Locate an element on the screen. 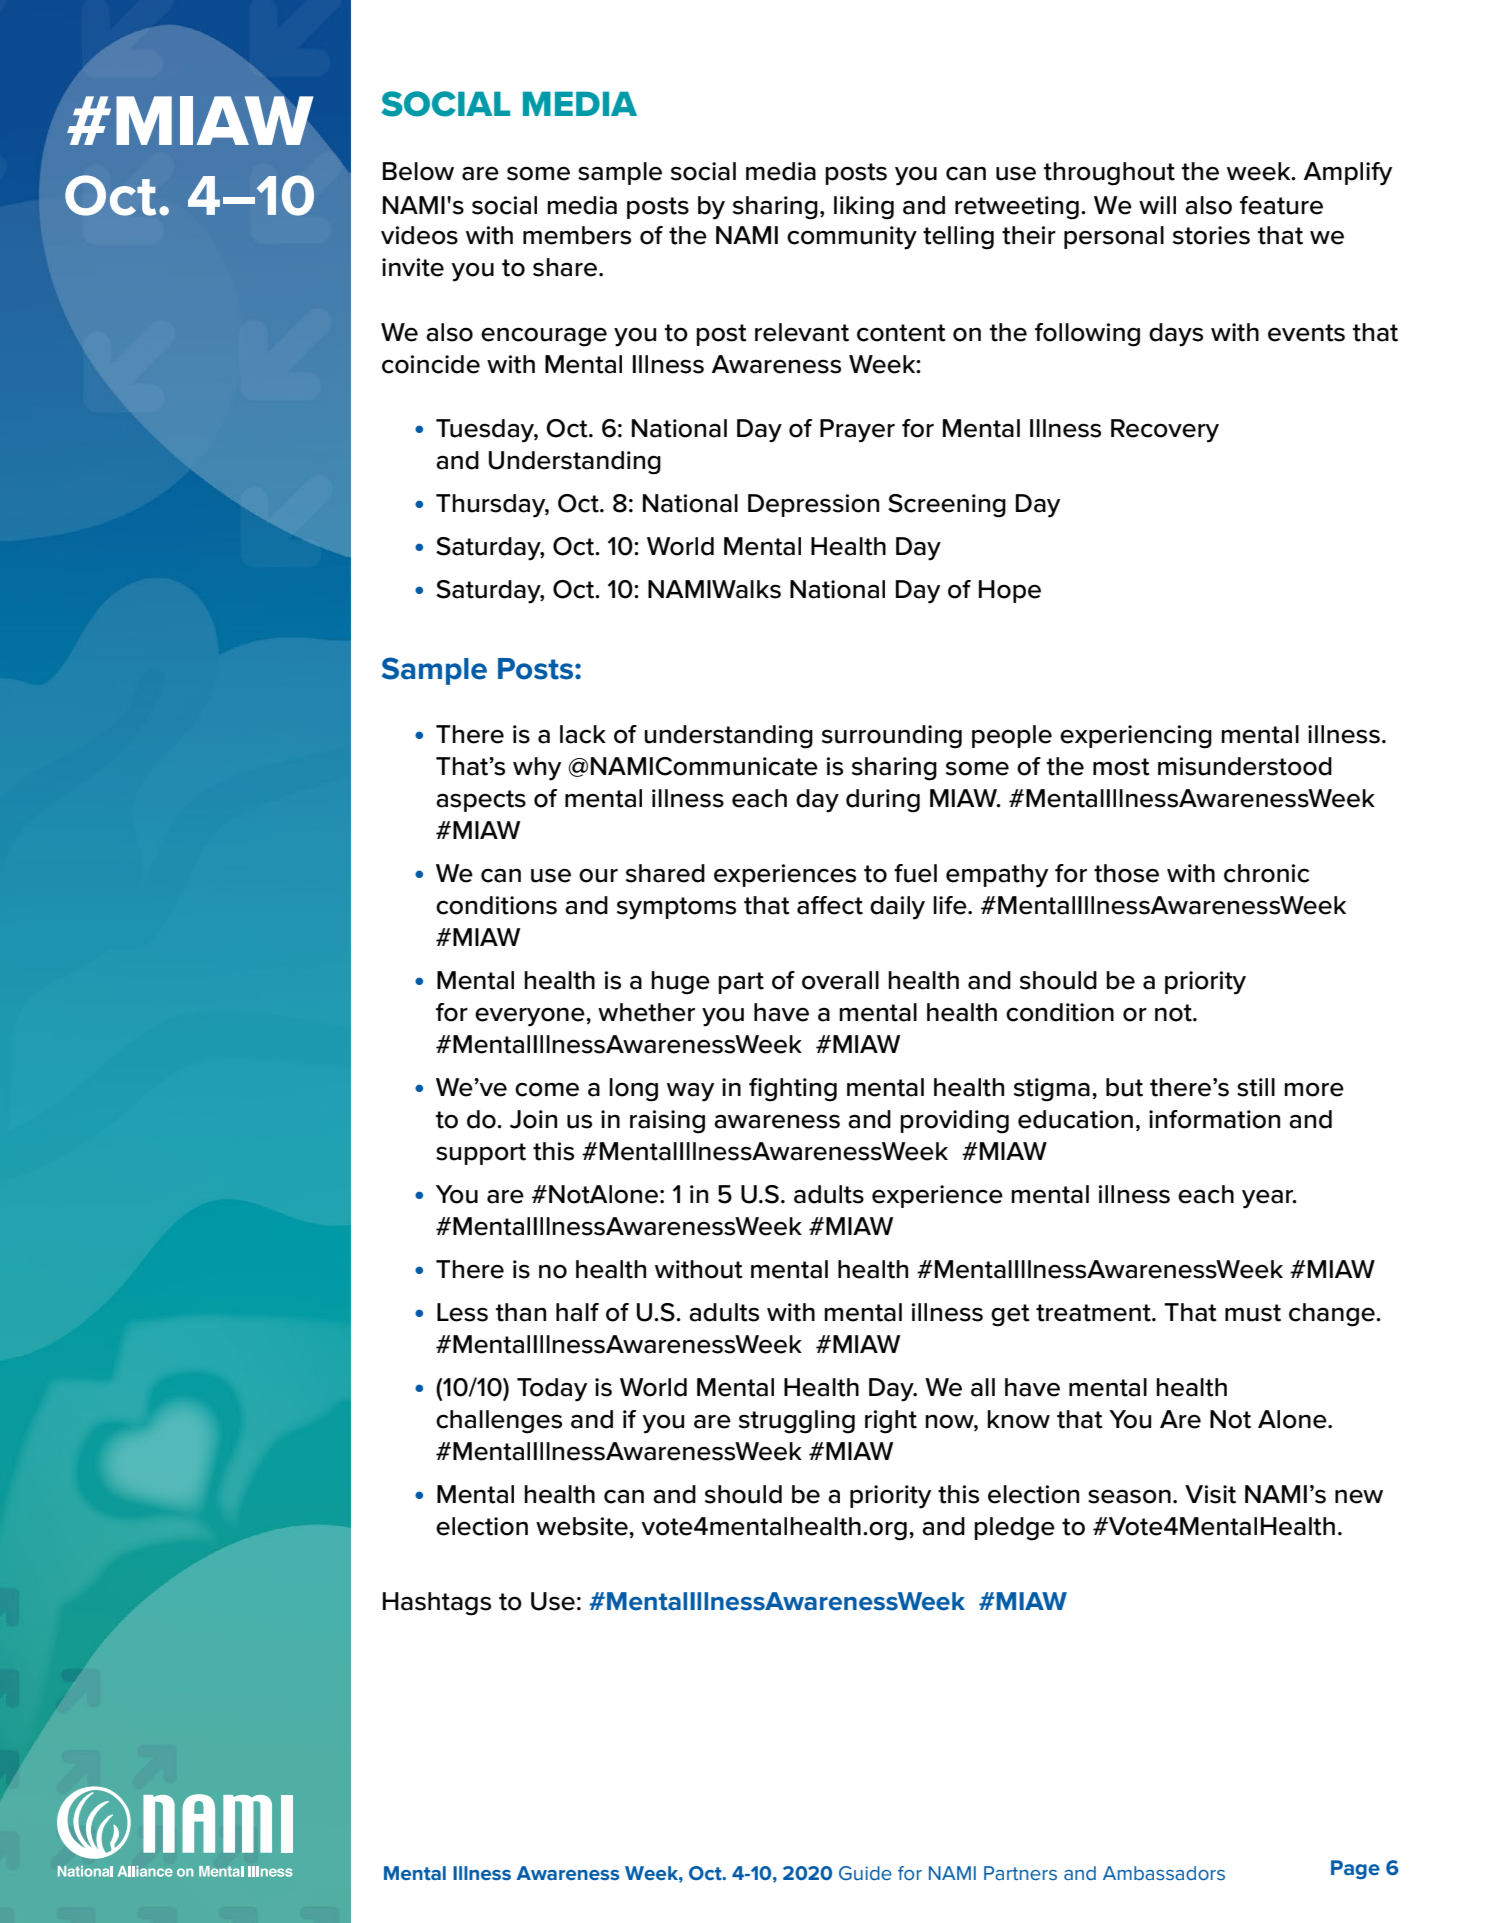 The image size is (1486, 1923). Visit is located at coordinates (1210, 1494).
